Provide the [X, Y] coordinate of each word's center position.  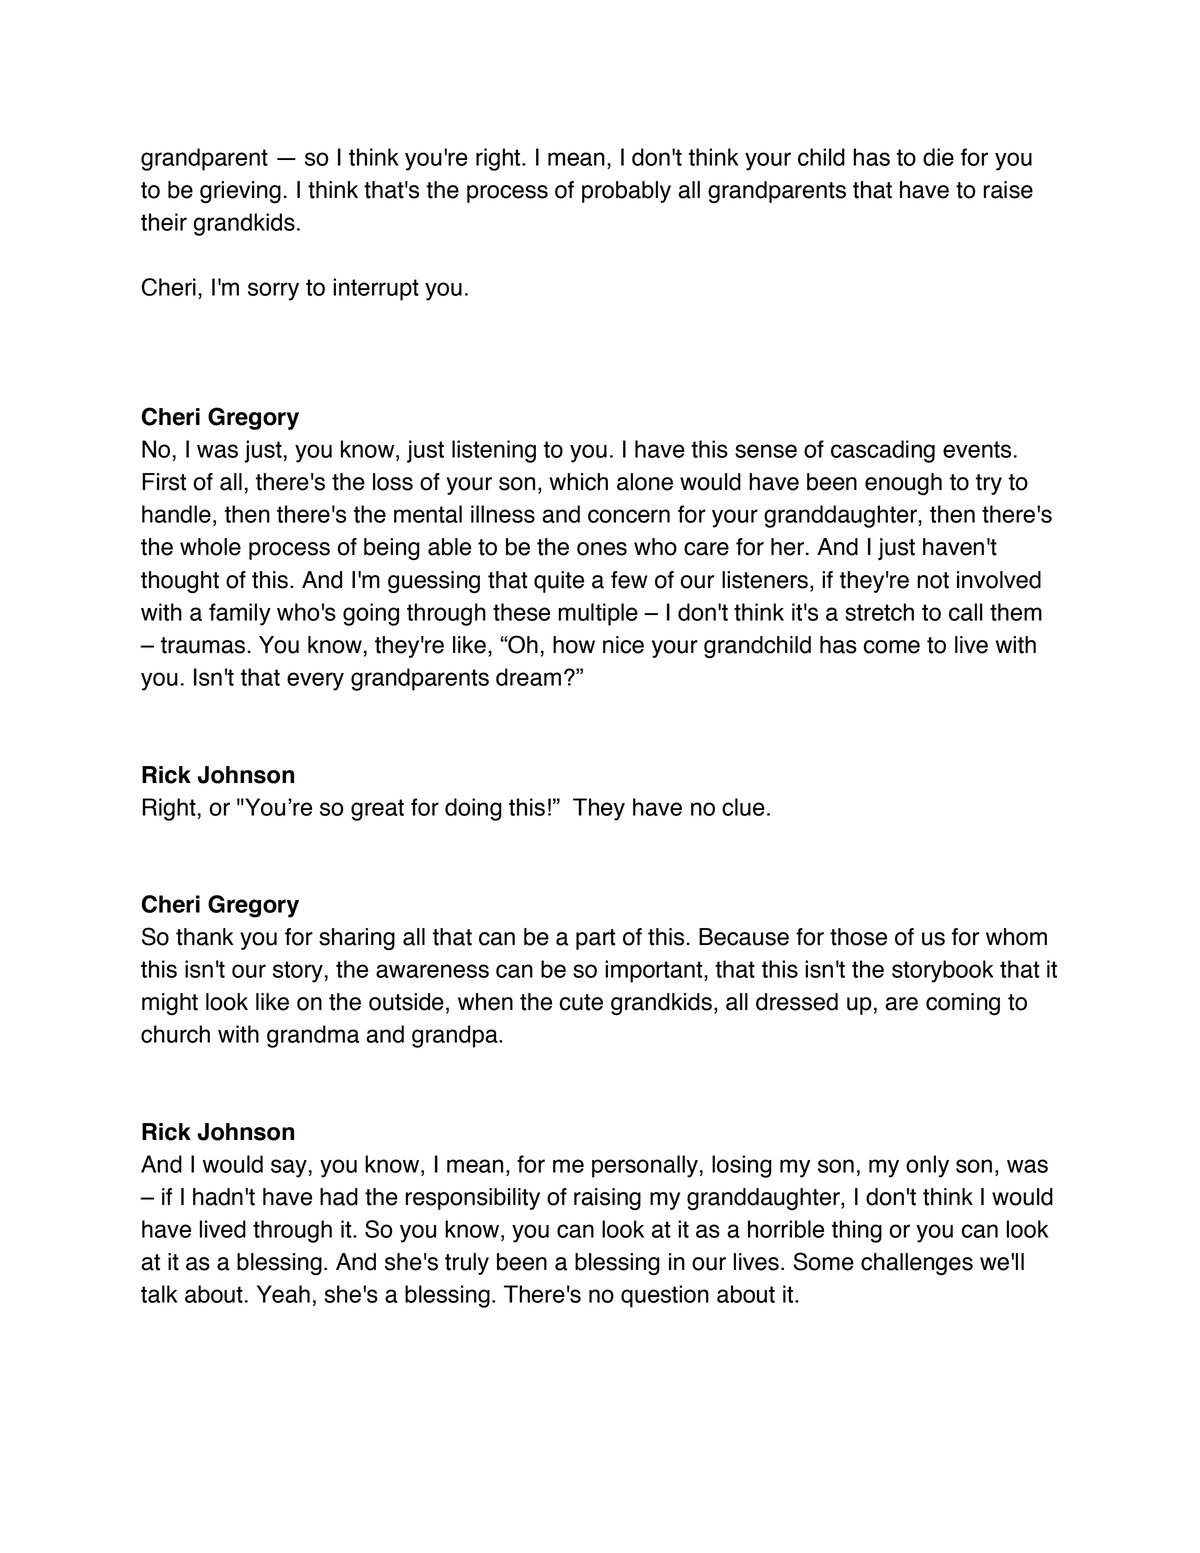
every [315, 681]
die [938, 157]
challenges [917, 1264]
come [891, 647]
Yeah [283, 1294]
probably [626, 192]
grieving [240, 192]
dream [528, 677]
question [665, 1296]
